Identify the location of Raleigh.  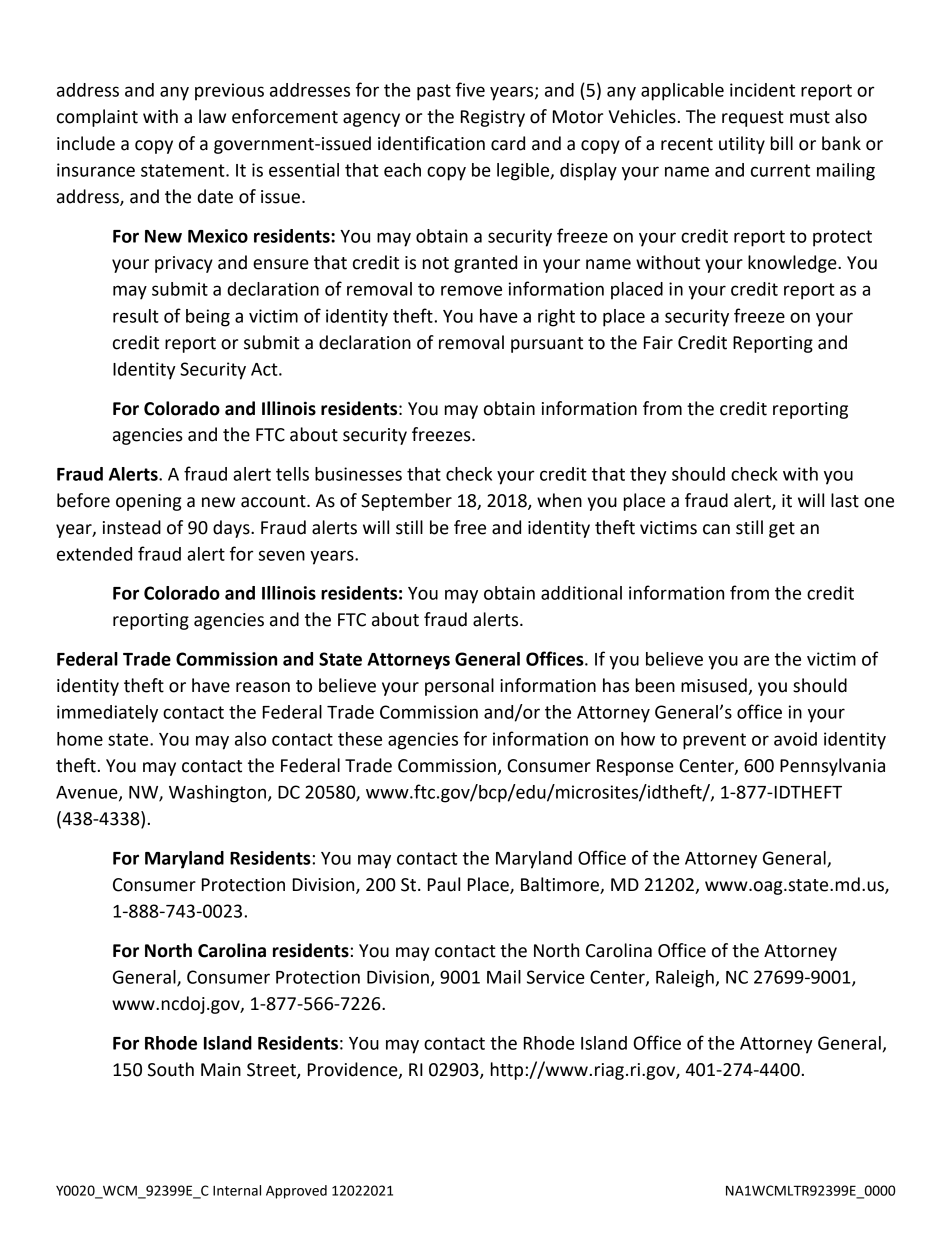
(685, 979).
